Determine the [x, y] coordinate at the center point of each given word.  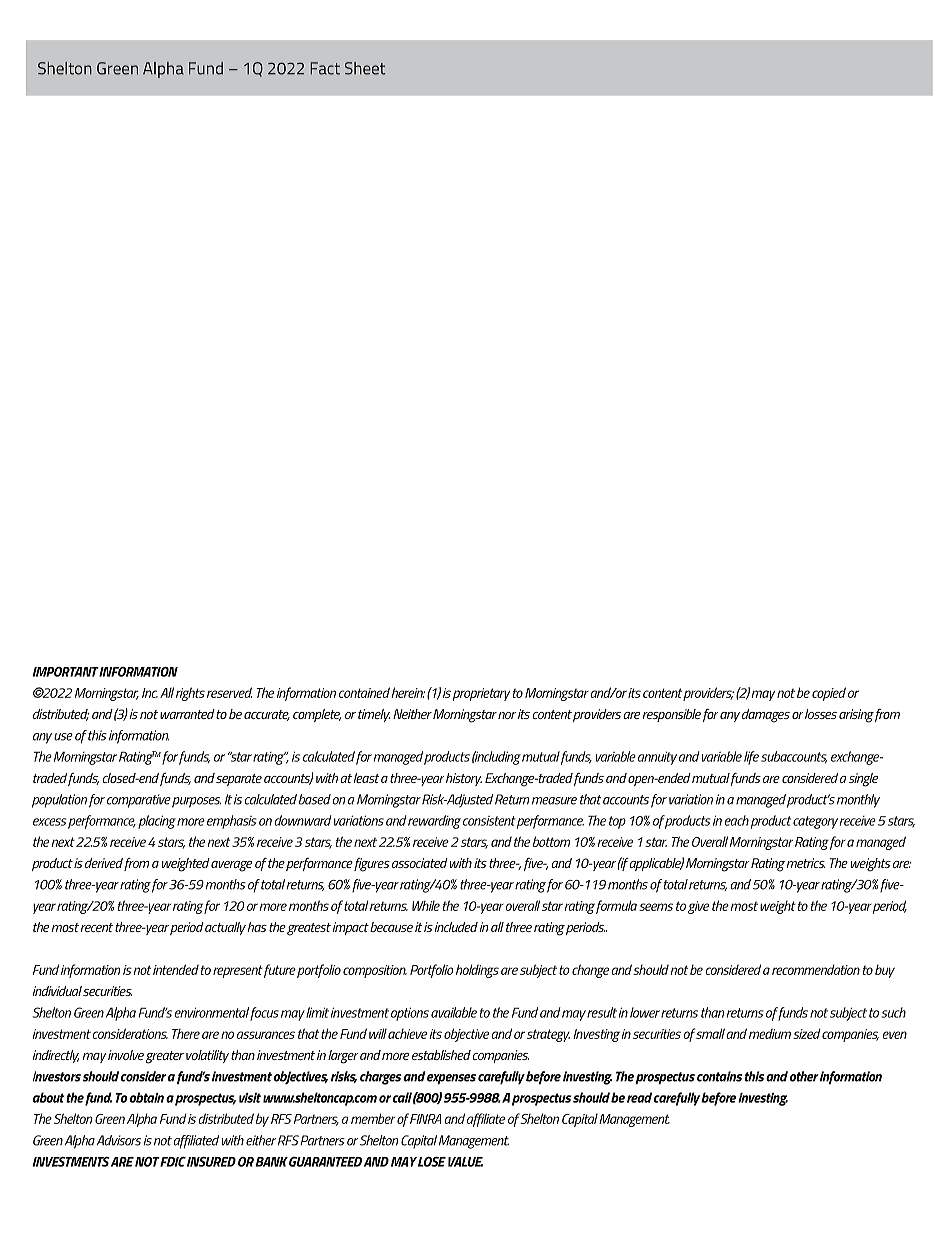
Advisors [119, 1140]
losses [821, 714]
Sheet [365, 68]
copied [829, 694]
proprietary [481, 694]
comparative [139, 801]
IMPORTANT [66, 672]
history [464, 779]
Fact [325, 68]
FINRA [425, 1119]
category [815, 822]
